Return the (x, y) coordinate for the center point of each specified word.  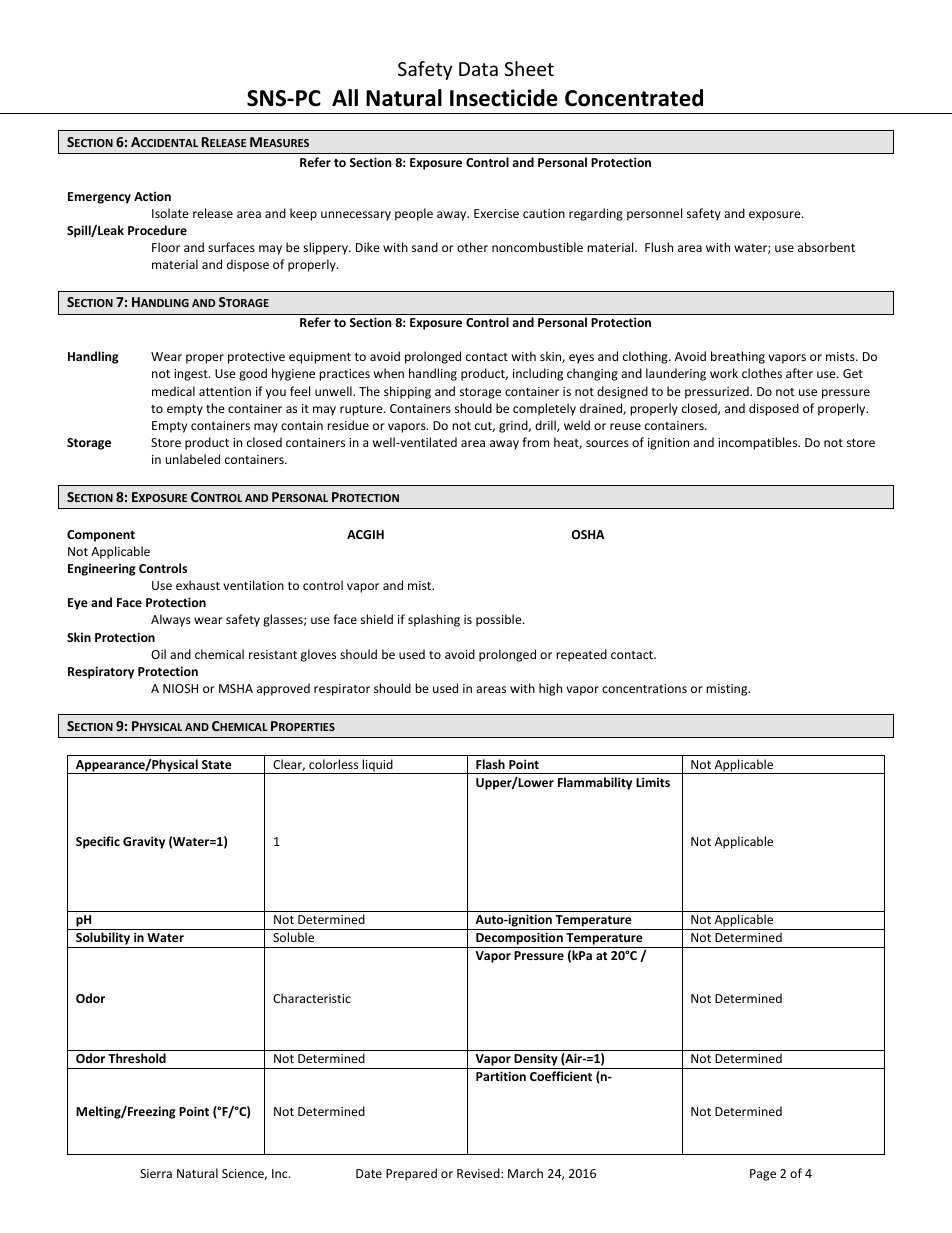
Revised (479, 1173)
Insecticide (504, 98)
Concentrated (634, 98)
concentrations (644, 688)
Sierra (156, 1173)
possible (500, 620)
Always (171, 620)
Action (152, 196)
